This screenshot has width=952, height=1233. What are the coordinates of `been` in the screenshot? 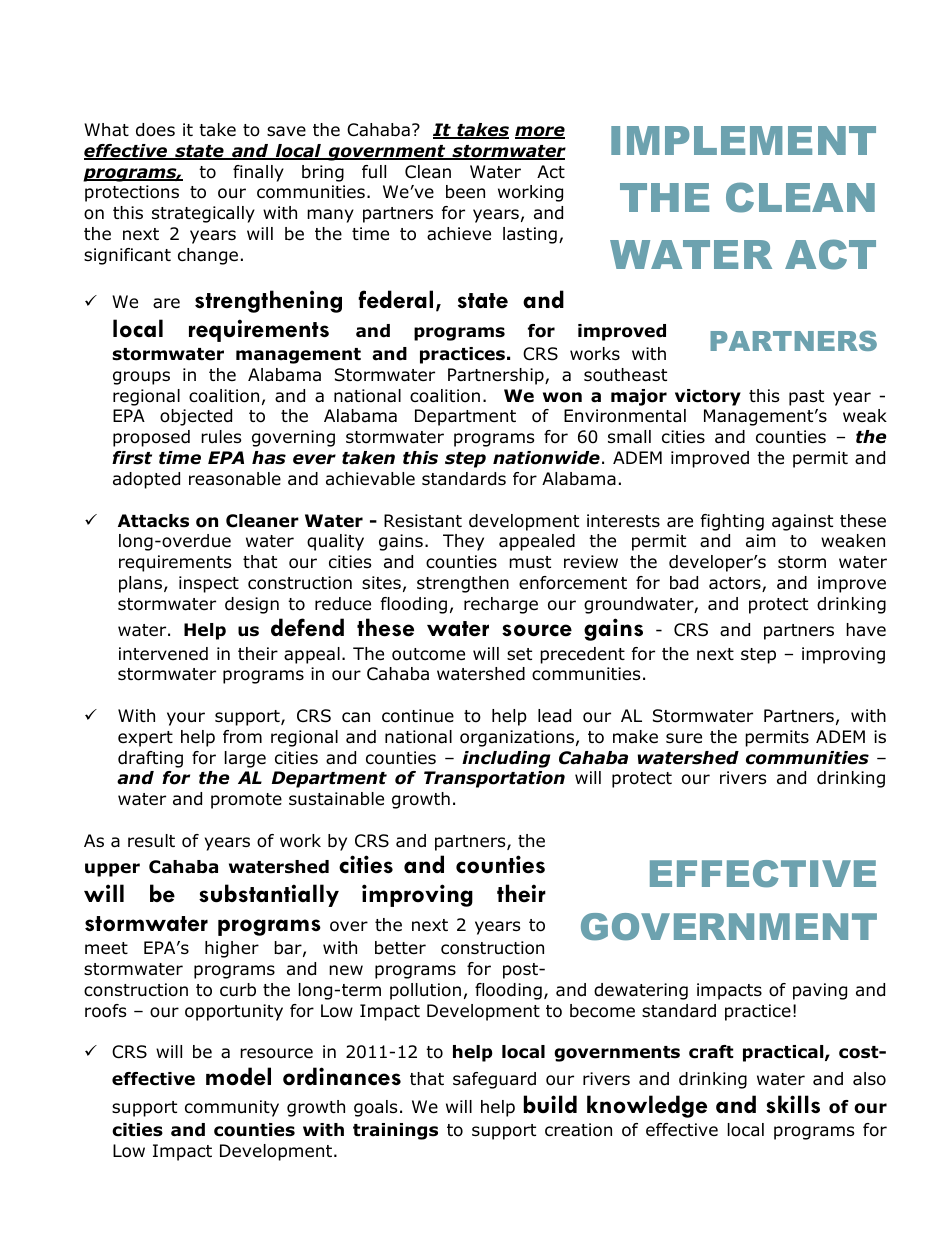 It's located at (465, 192).
